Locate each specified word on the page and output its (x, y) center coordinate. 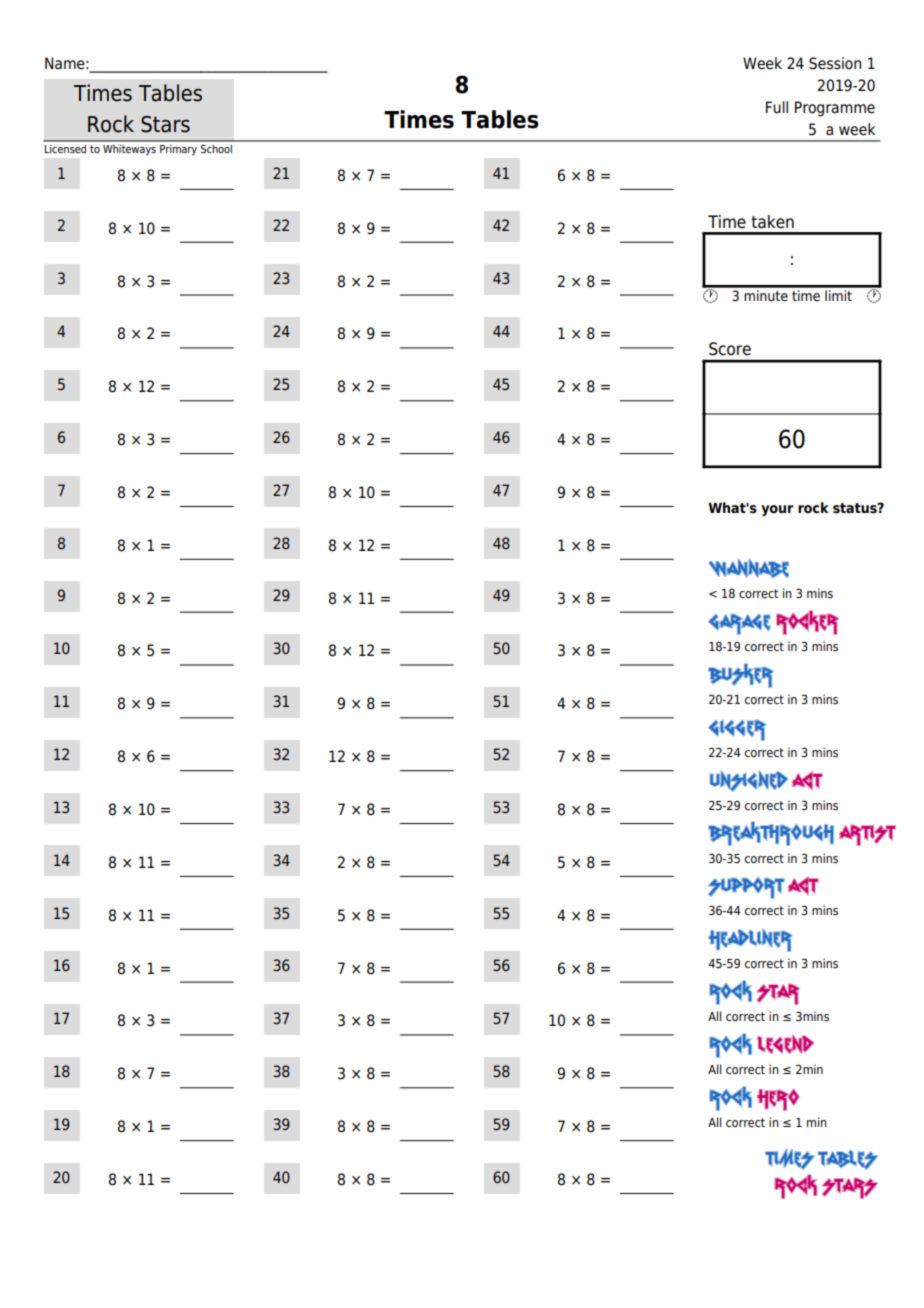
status (856, 508)
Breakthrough (771, 833)
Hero (778, 1100)
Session (835, 63)
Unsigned (749, 781)
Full (777, 107)
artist (867, 835)
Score (730, 349)
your (777, 510)
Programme (835, 109)
